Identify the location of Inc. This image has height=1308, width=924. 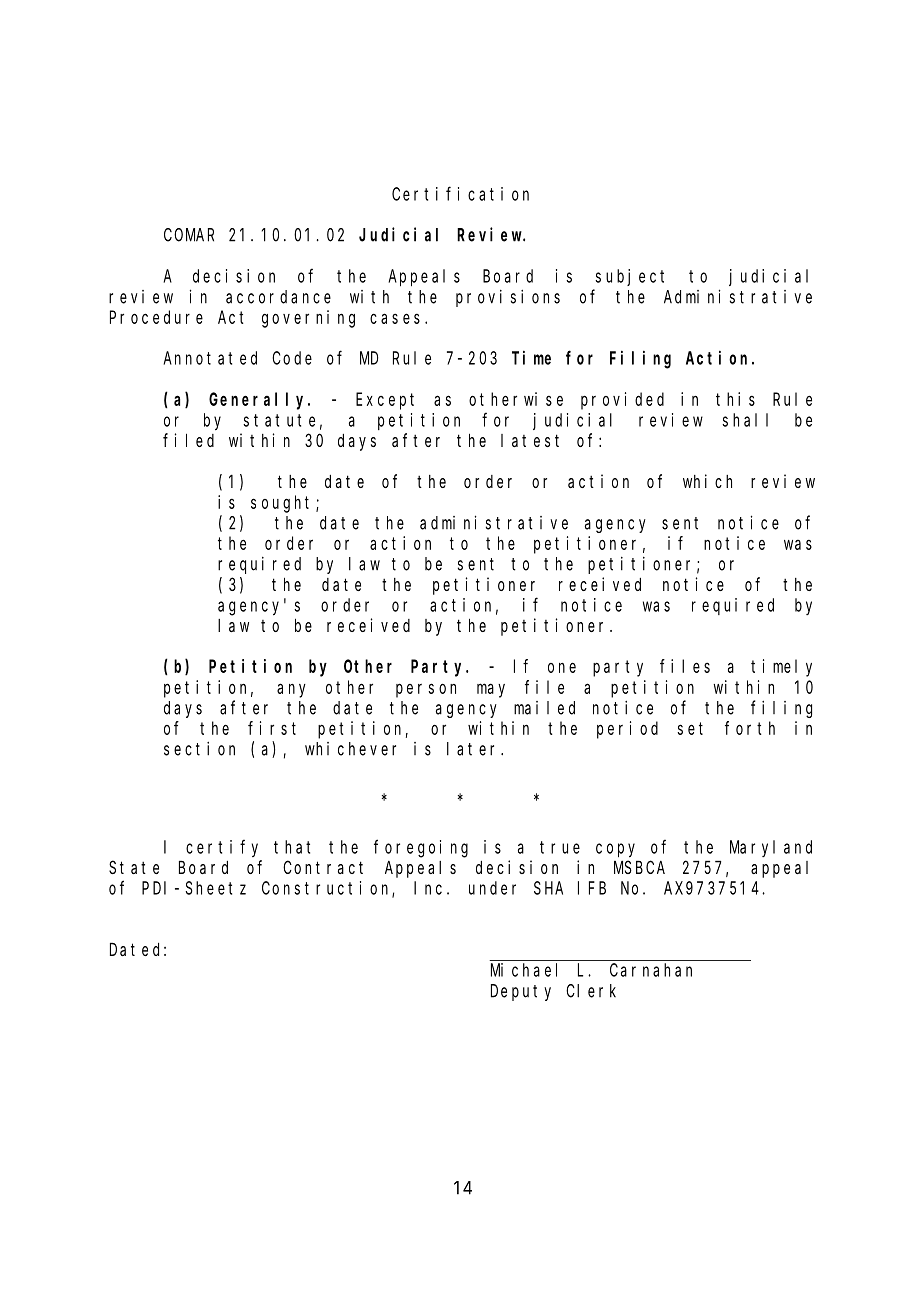
(428, 888).
